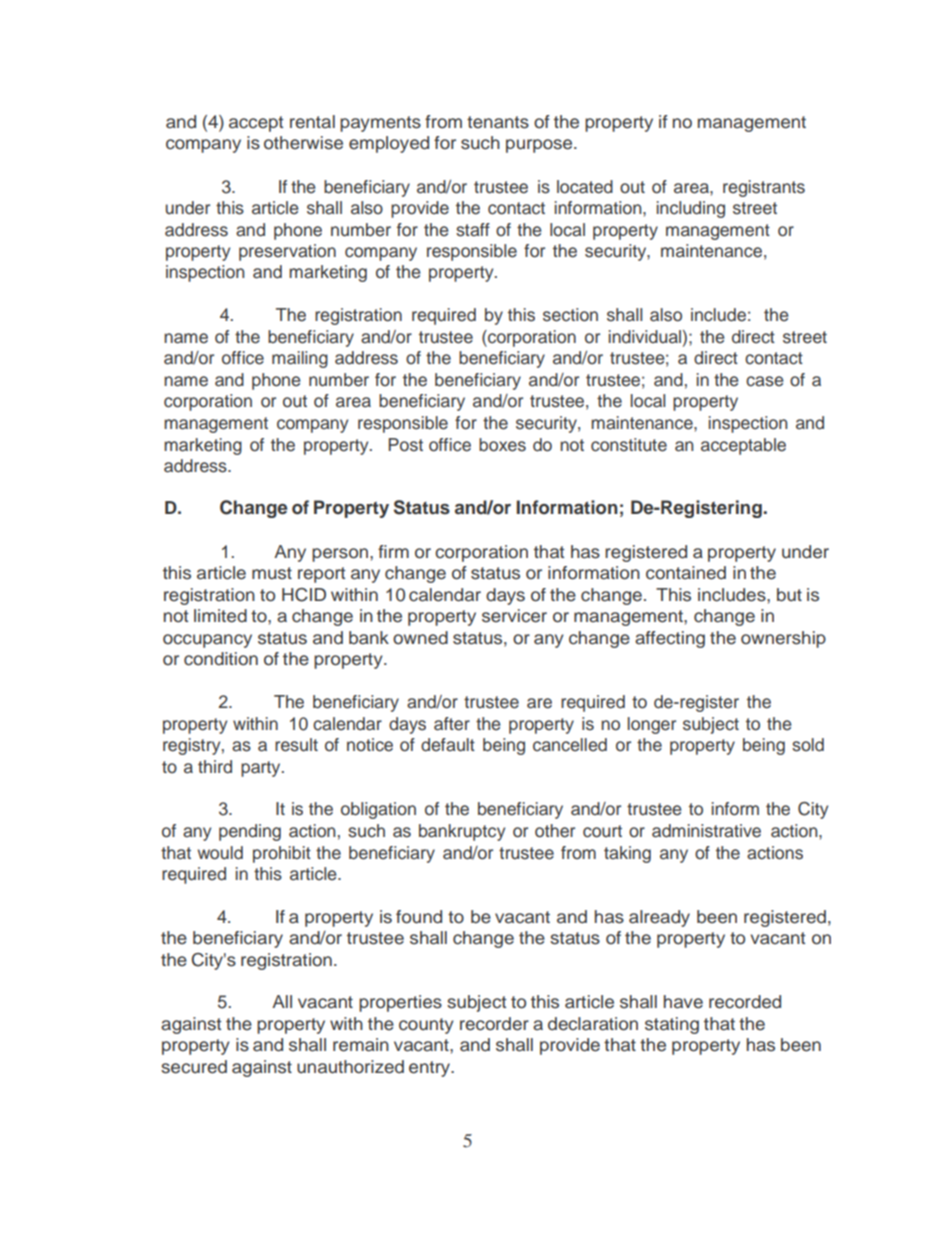 The image size is (952, 1233). What do you see at coordinates (686, 573) in the screenshot?
I see `contained` at bounding box center [686, 573].
